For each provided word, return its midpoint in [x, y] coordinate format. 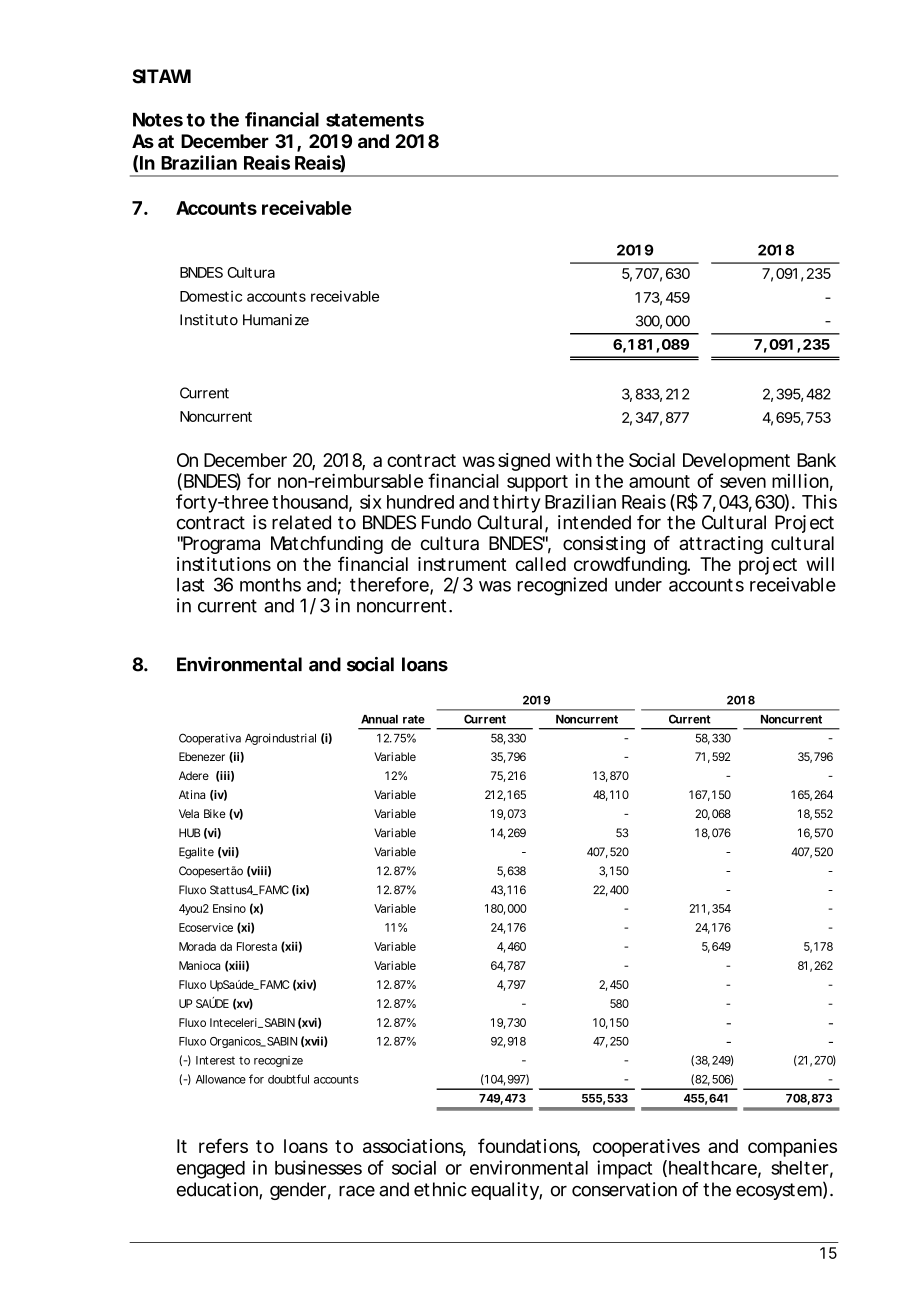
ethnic [440, 1189]
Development [736, 462]
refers [223, 1145]
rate [414, 719]
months [270, 585]
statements [375, 120]
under [638, 585]
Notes [158, 120]
